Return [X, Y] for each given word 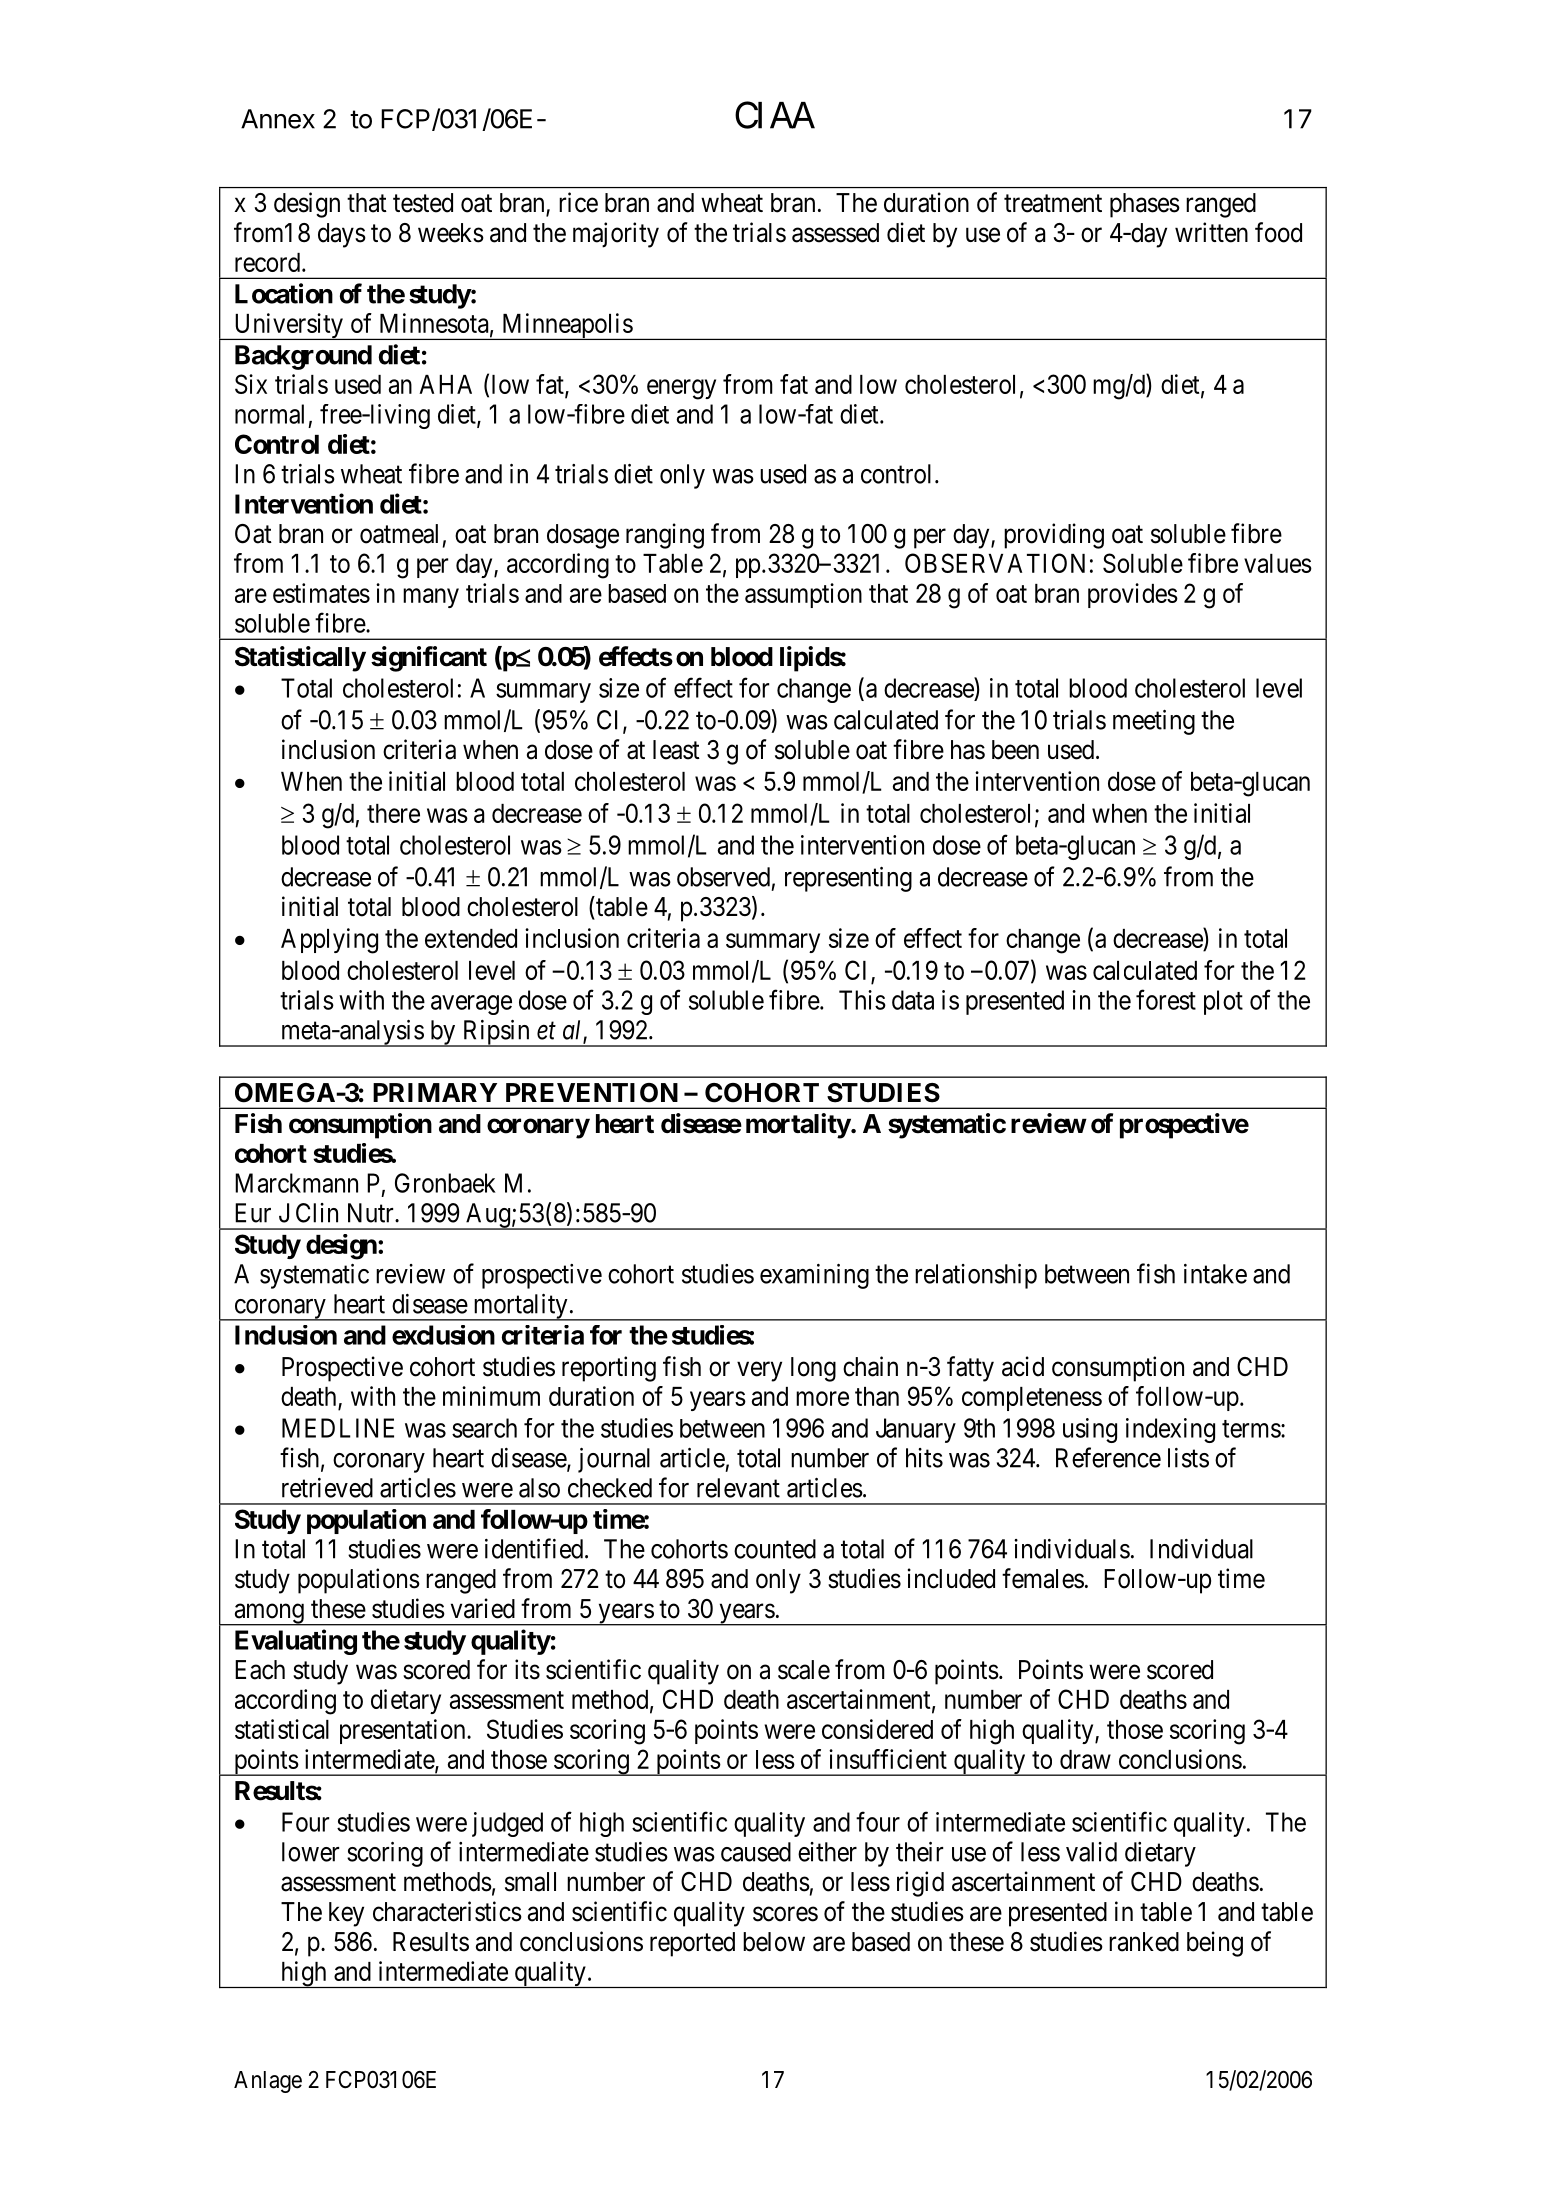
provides [1133, 595]
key [346, 1914]
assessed [835, 233]
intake [1215, 1274]
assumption [803, 595]
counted [775, 1549]
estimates [321, 593]
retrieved [327, 1488]
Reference [1108, 1457]
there [393, 813]
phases [1145, 205]
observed [723, 877]
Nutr [372, 1213]
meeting [1154, 722]
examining [814, 1276]
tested [423, 203]
